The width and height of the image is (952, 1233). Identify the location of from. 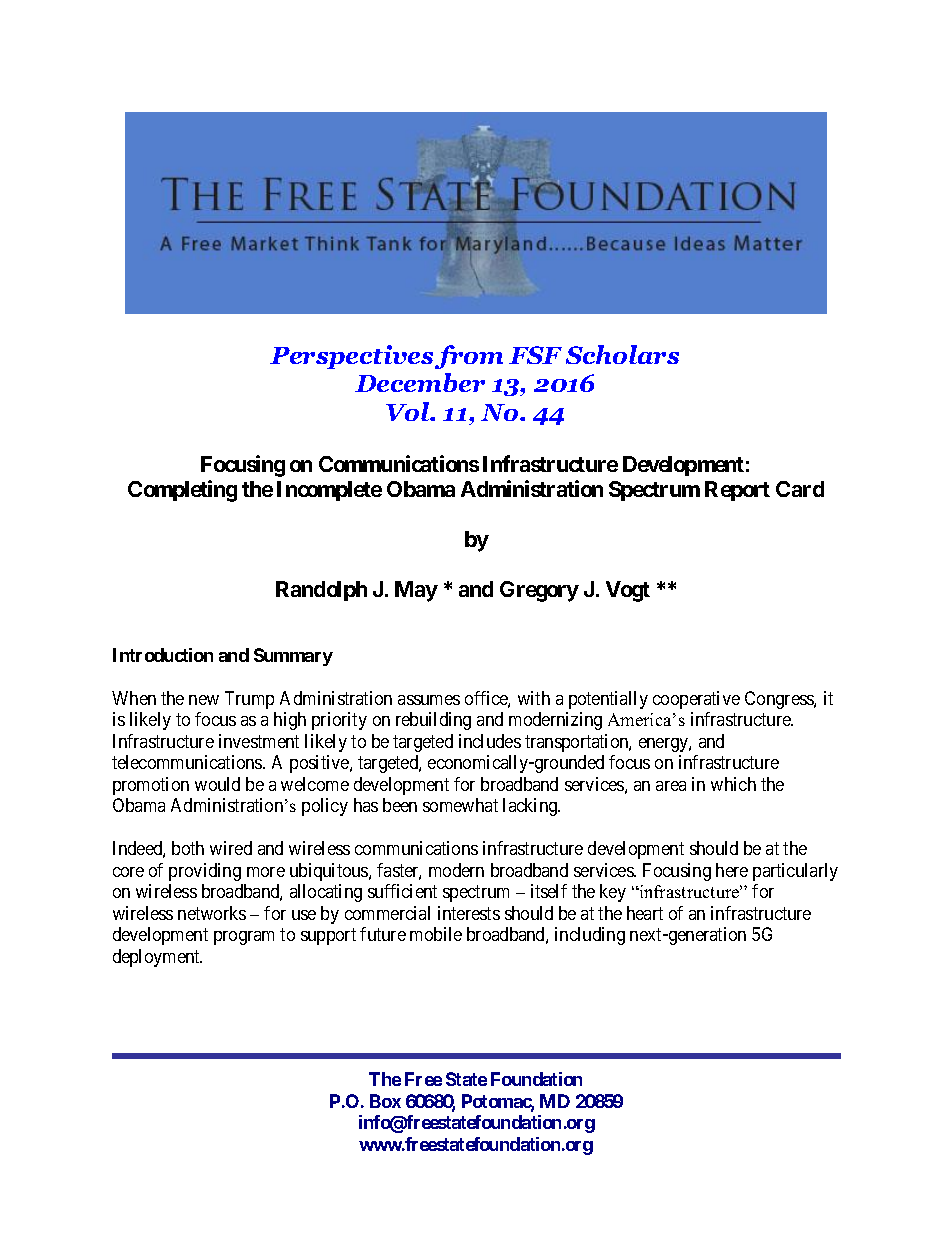
(469, 357).
